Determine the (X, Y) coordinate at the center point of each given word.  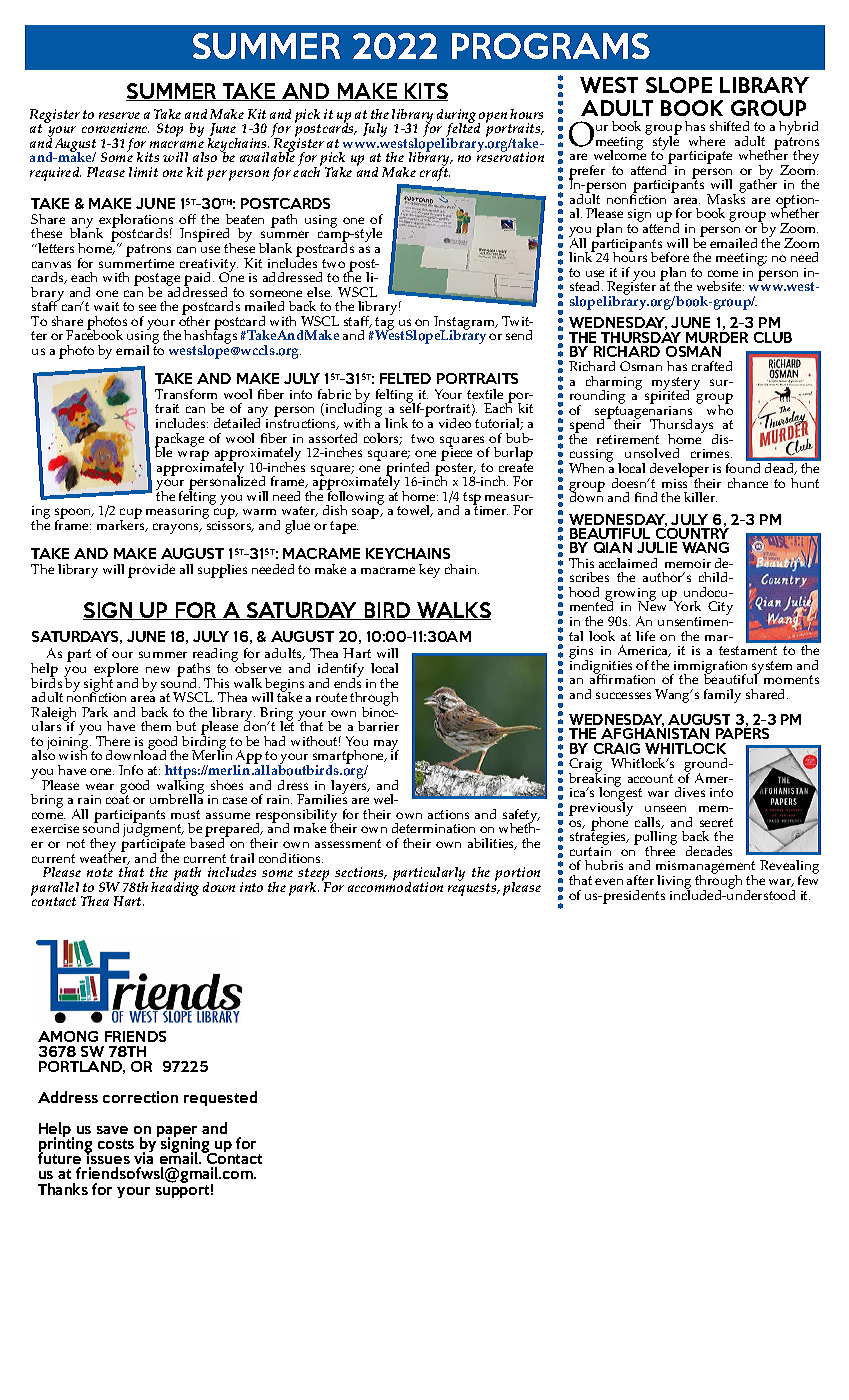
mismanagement (705, 869)
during (458, 117)
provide (151, 571)
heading (175, 888)
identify (342, 671)
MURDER (717, 337)
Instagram (466, 324)
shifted (729, 126)
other (194, 320)
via (143, 1157)
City (720, 608)
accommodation (395, 886)
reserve (119, 115)
